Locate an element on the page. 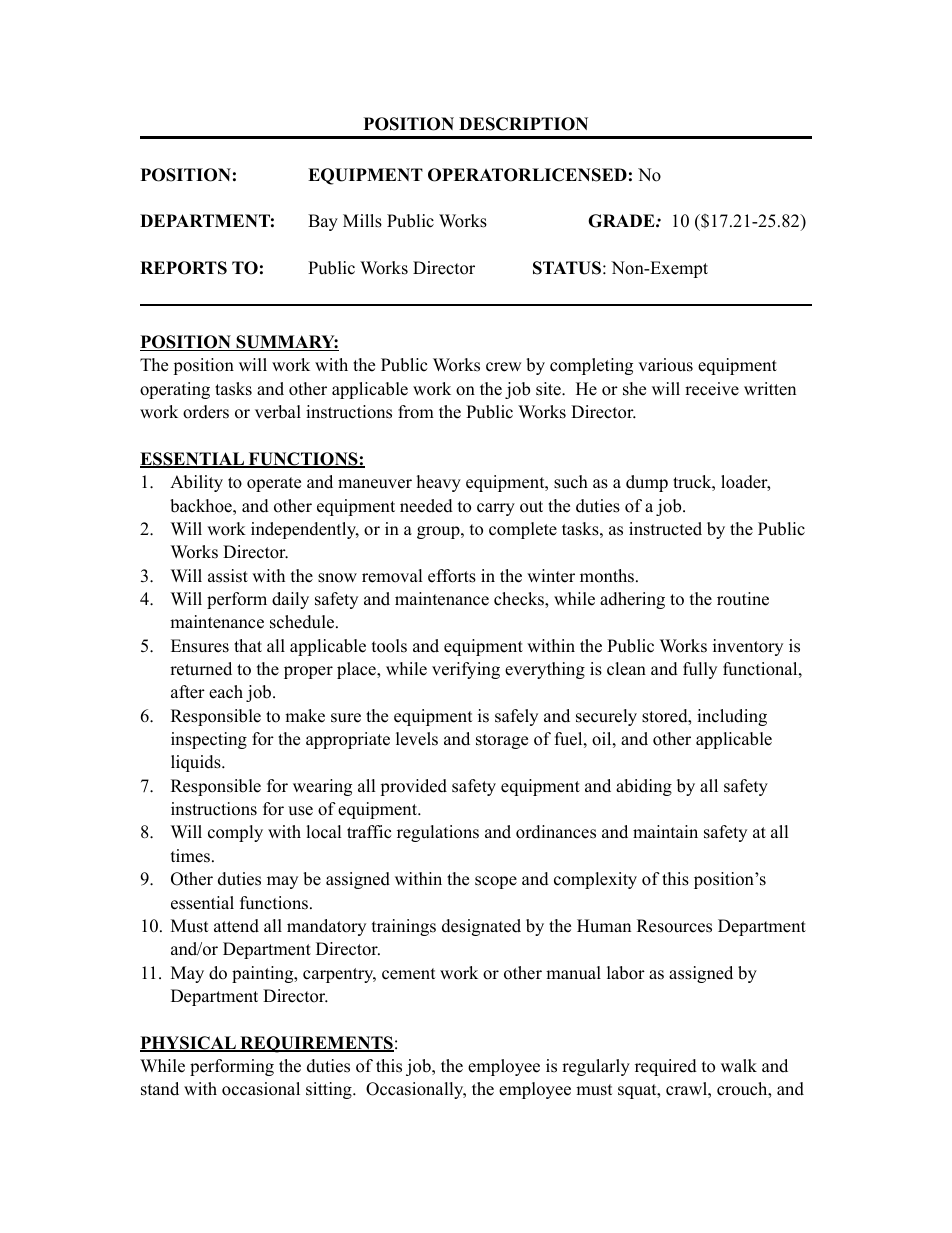 This page has height=1233, width=952. DESCRIPTION is located at coordinates (523, 124).
